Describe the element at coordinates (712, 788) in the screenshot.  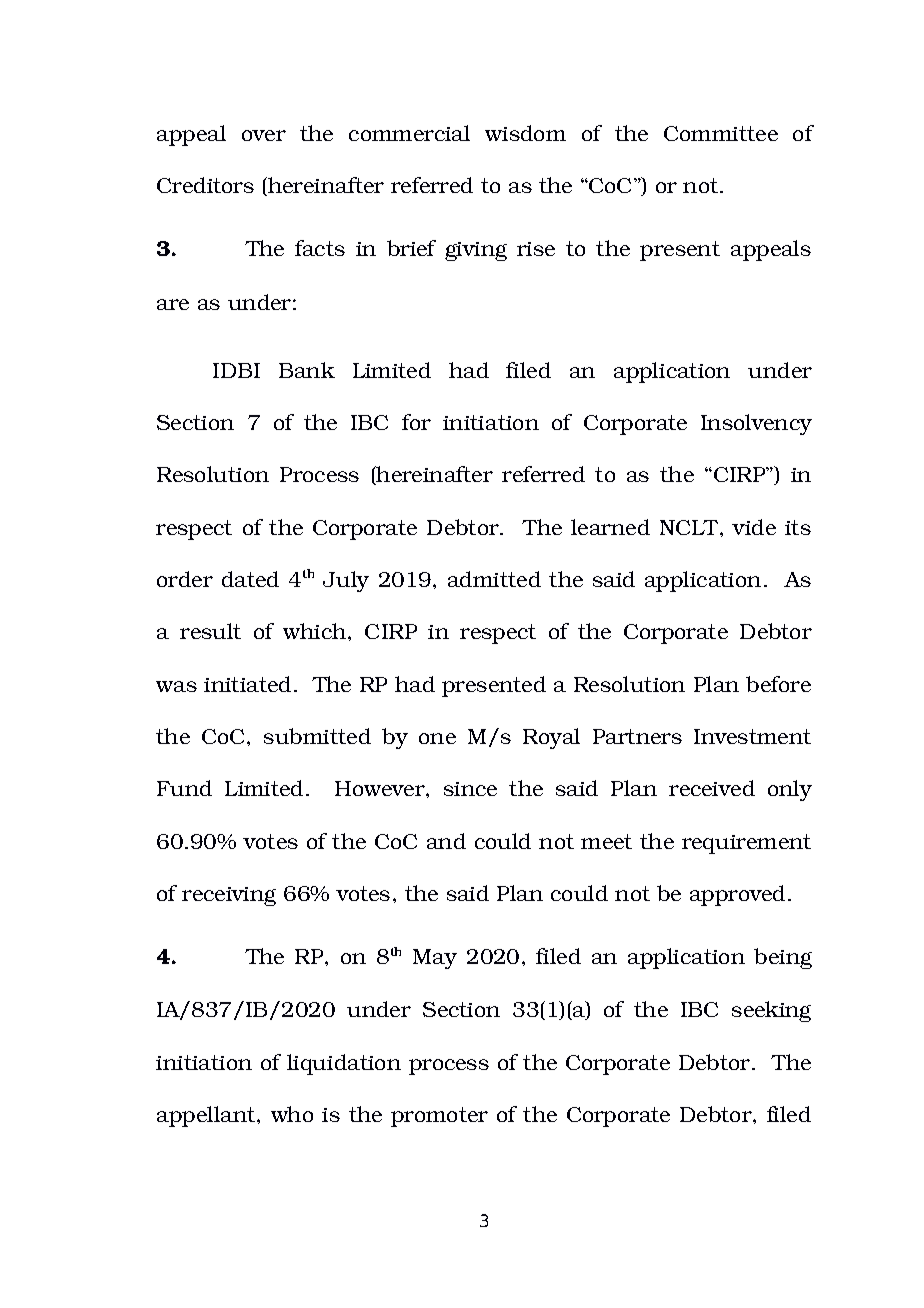
I see `received` at that location.
